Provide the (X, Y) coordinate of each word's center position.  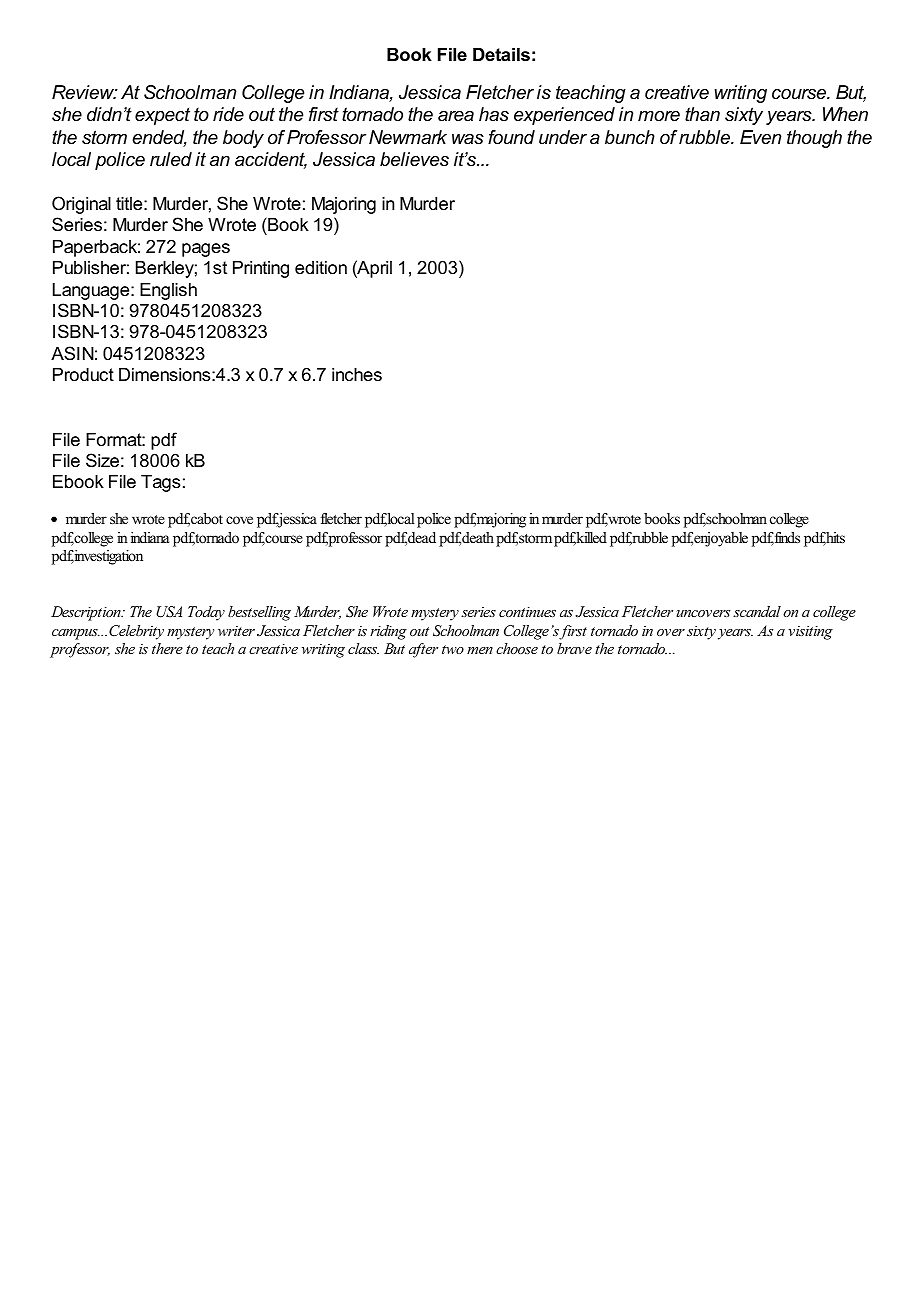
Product (83, 374)
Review (84, 92)
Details (501, 55)
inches (357, 374)
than (702, 114)
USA (169, 612)
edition (321, 268)
